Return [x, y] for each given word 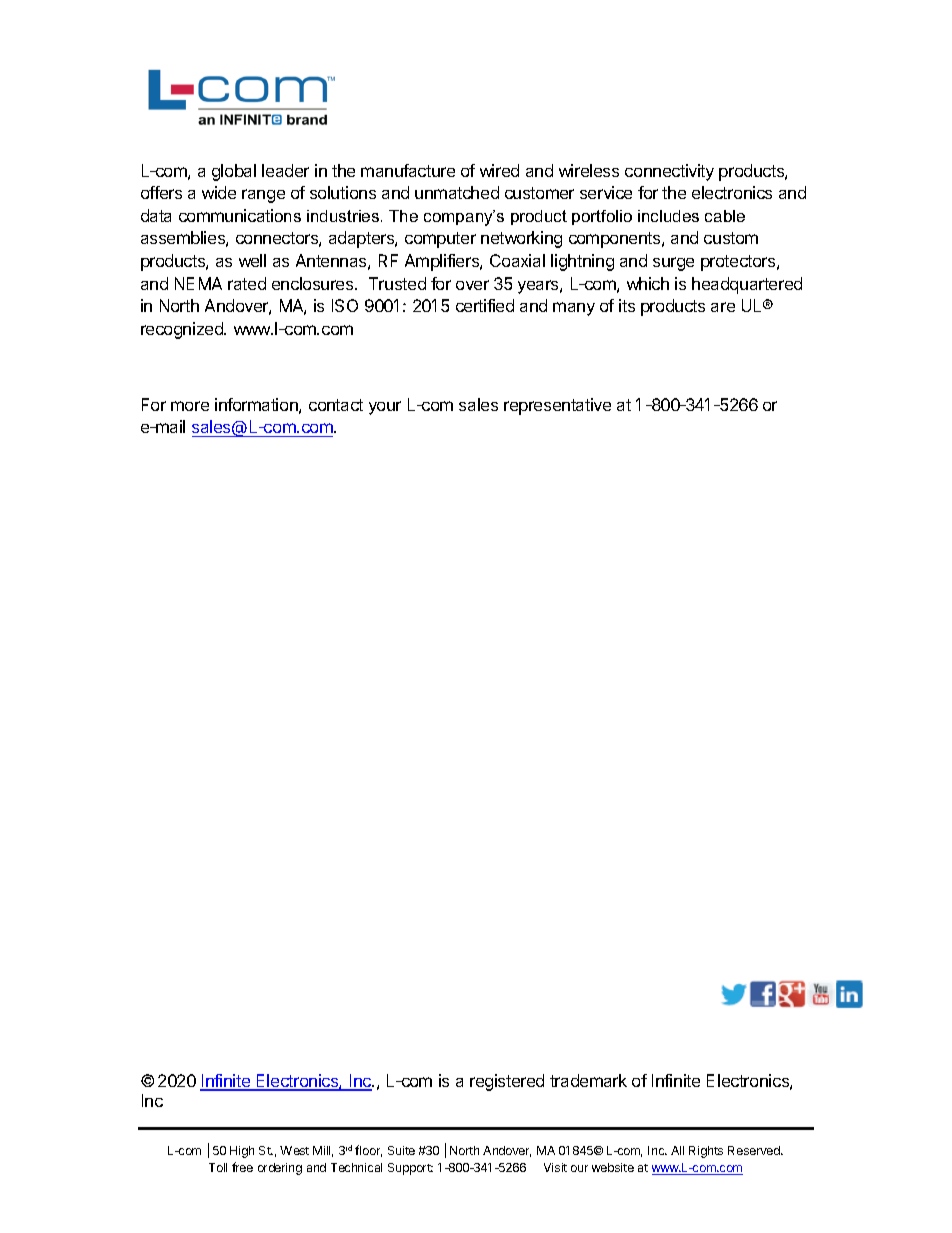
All [677, 1150]
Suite [401, 1150]
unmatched [457, 192]
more [190, 406]
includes [668, 216]
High [242, 1152]
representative [557, 406]
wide [219, 192]
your [385, 408]
